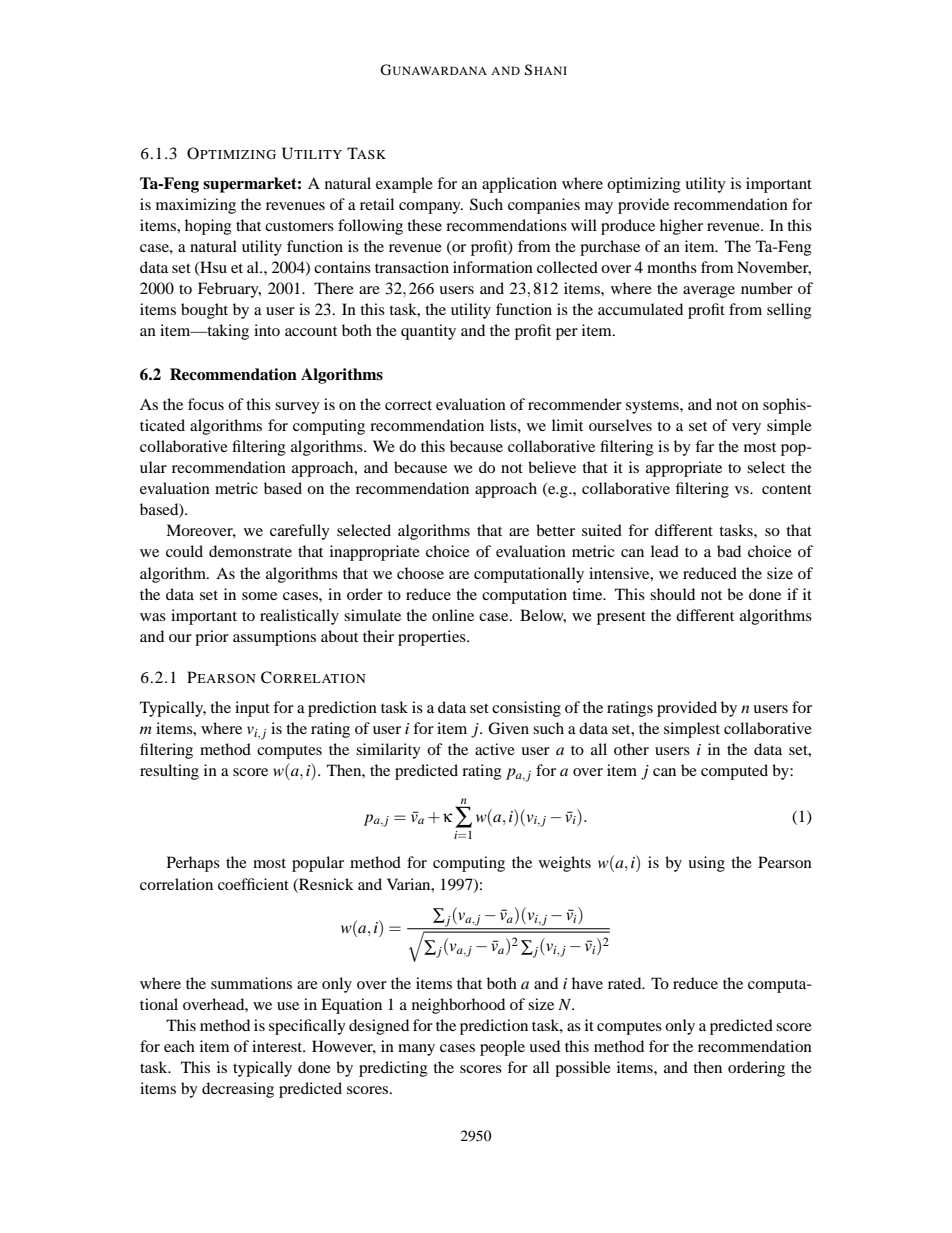 This image has width=952, height=1233. Describe the element at coordinates (583, 1069) in the image. I see `possible` at that location.
